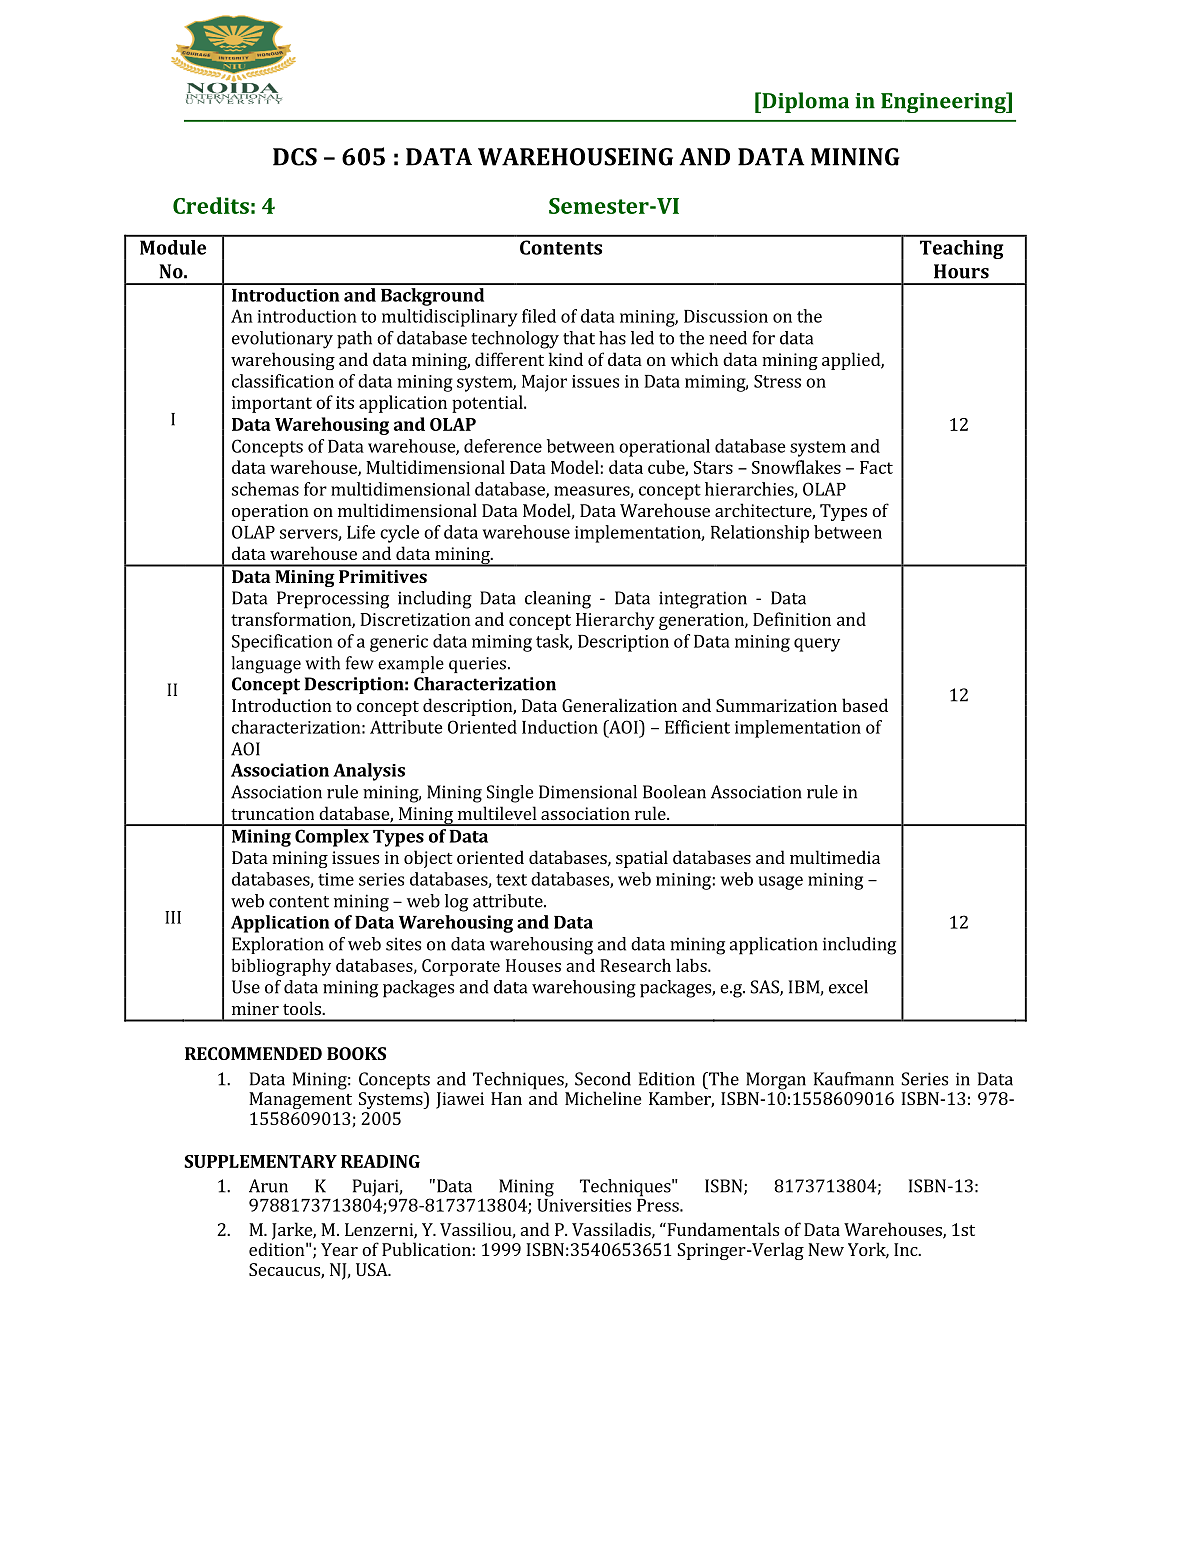 The height and width of the screenshot is (1551, 1198). I want to click on Universities, so click(584, 1205).
